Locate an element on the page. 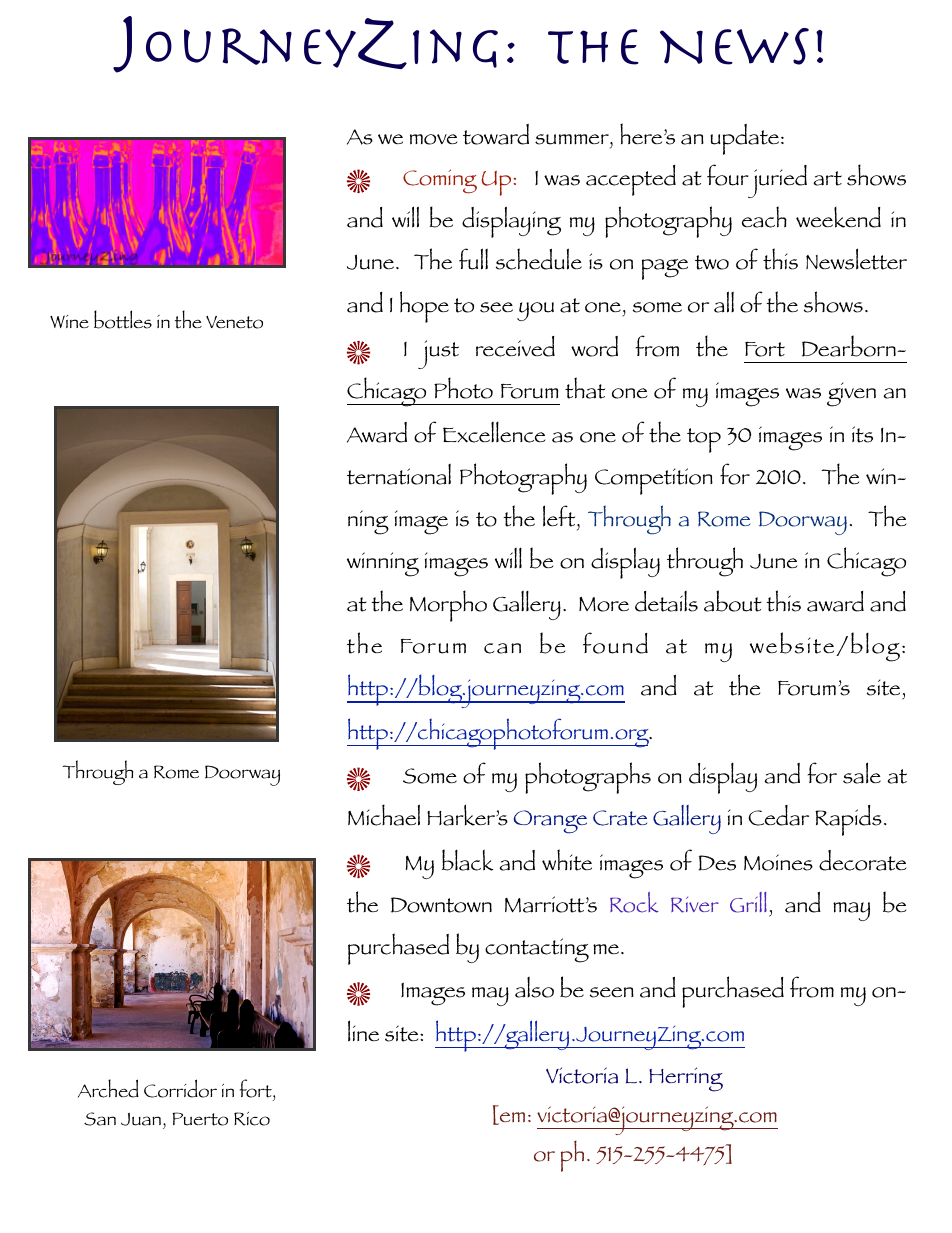  Coming is located at coordinates (440, 181).
